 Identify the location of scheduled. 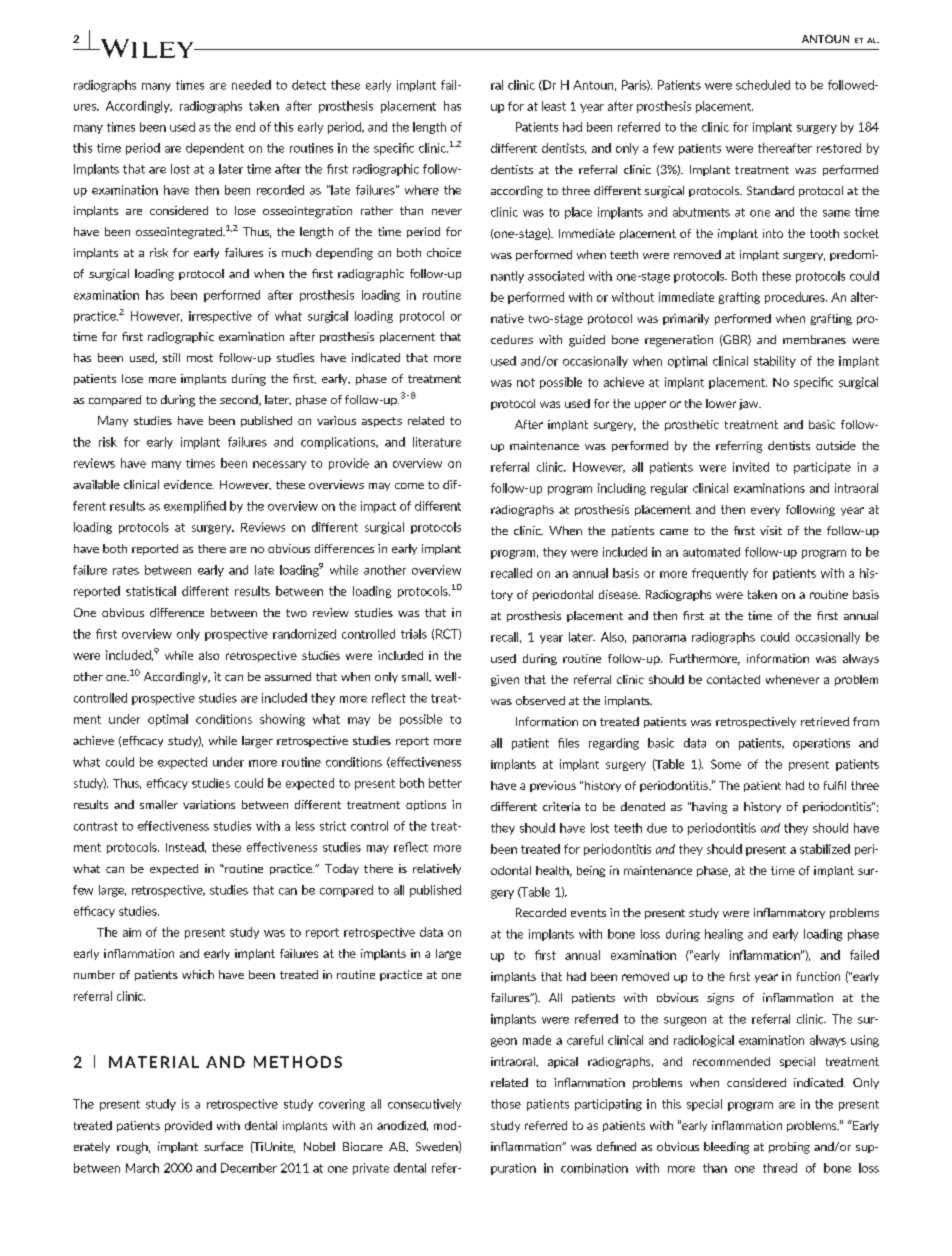
(763, 85).
